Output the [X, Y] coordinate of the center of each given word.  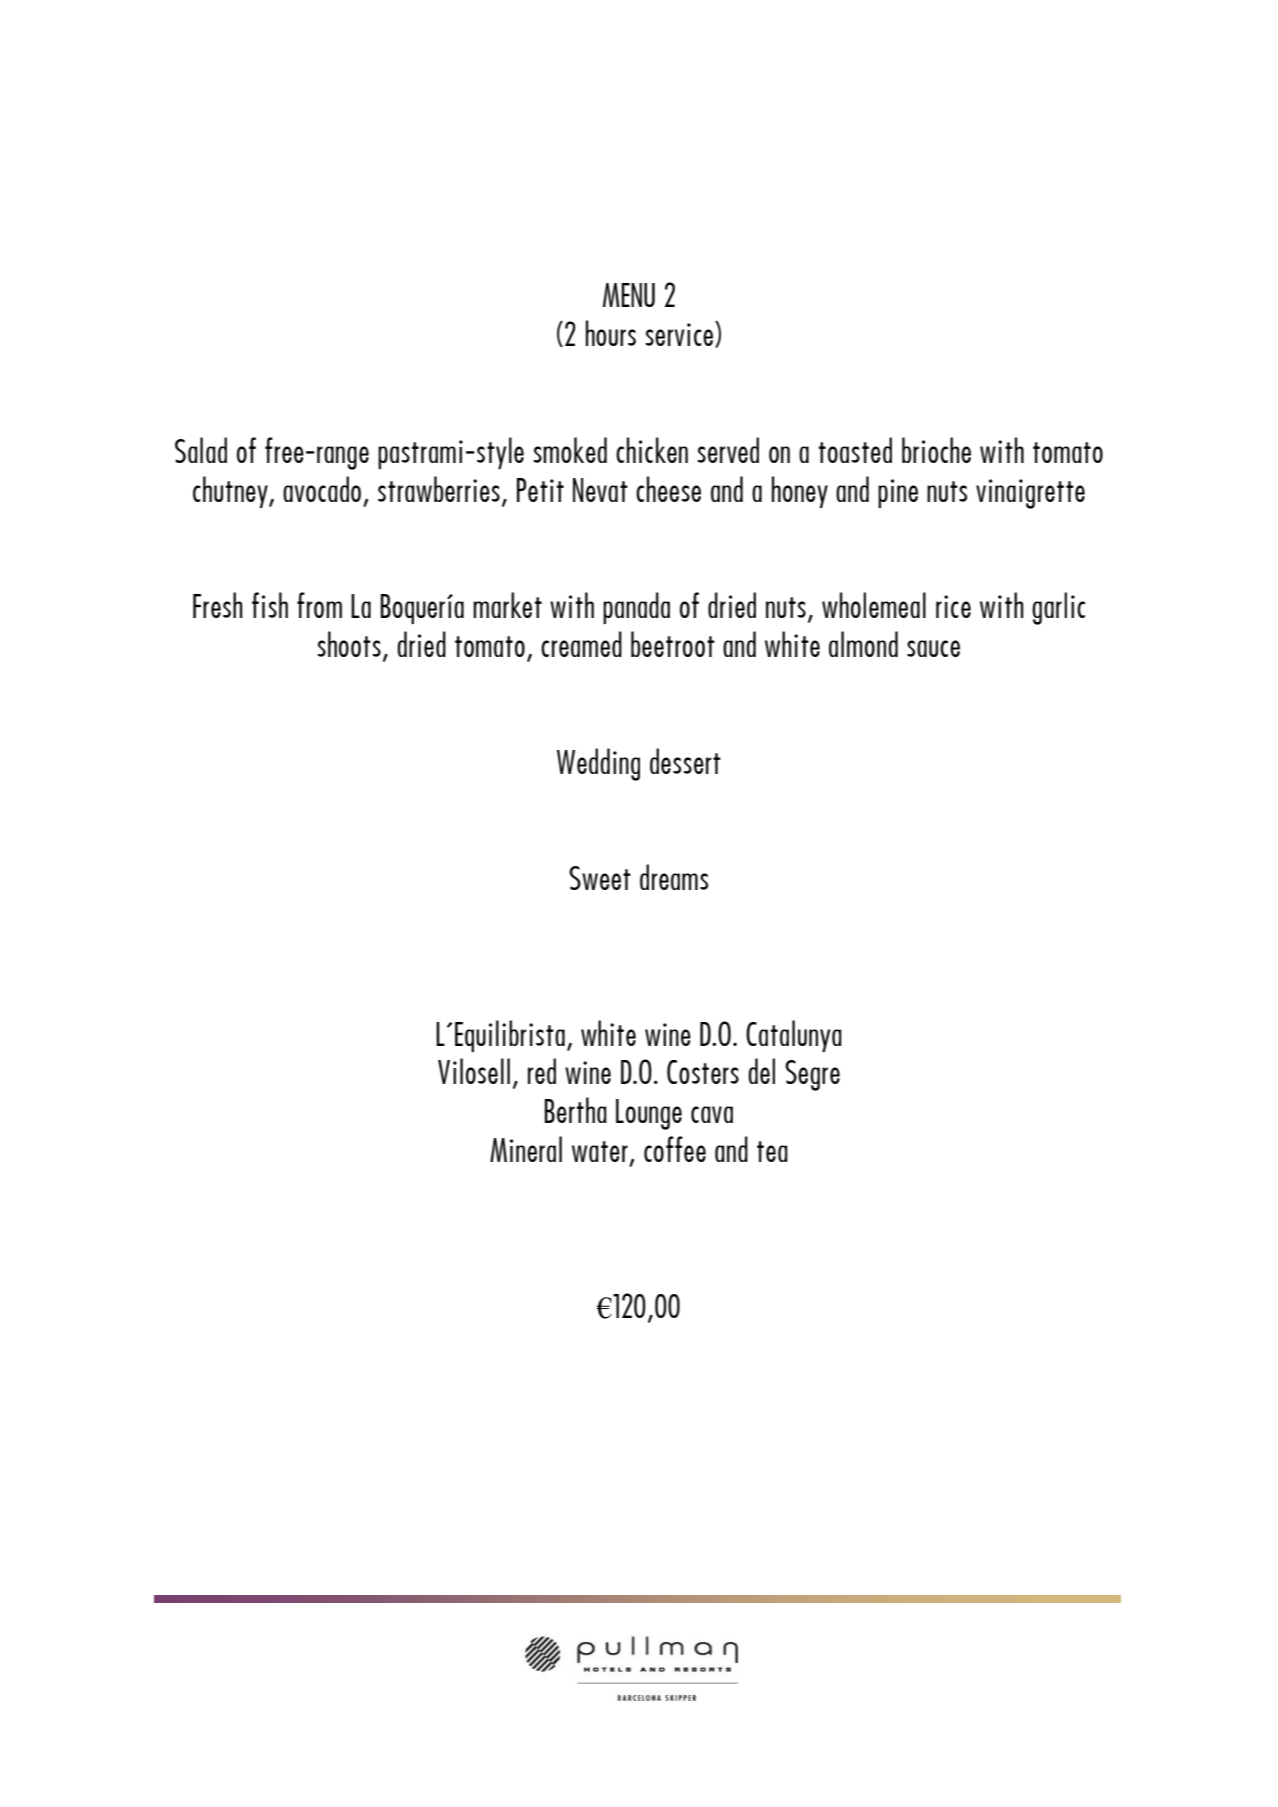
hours [611, 333]
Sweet [600, 878]
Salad [201, 450]
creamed [581, 644]
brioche [936, 450]
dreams [674, 877]
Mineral [526, 1149]
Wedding [598, 764]
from [319, 605]
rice [953, 606]
